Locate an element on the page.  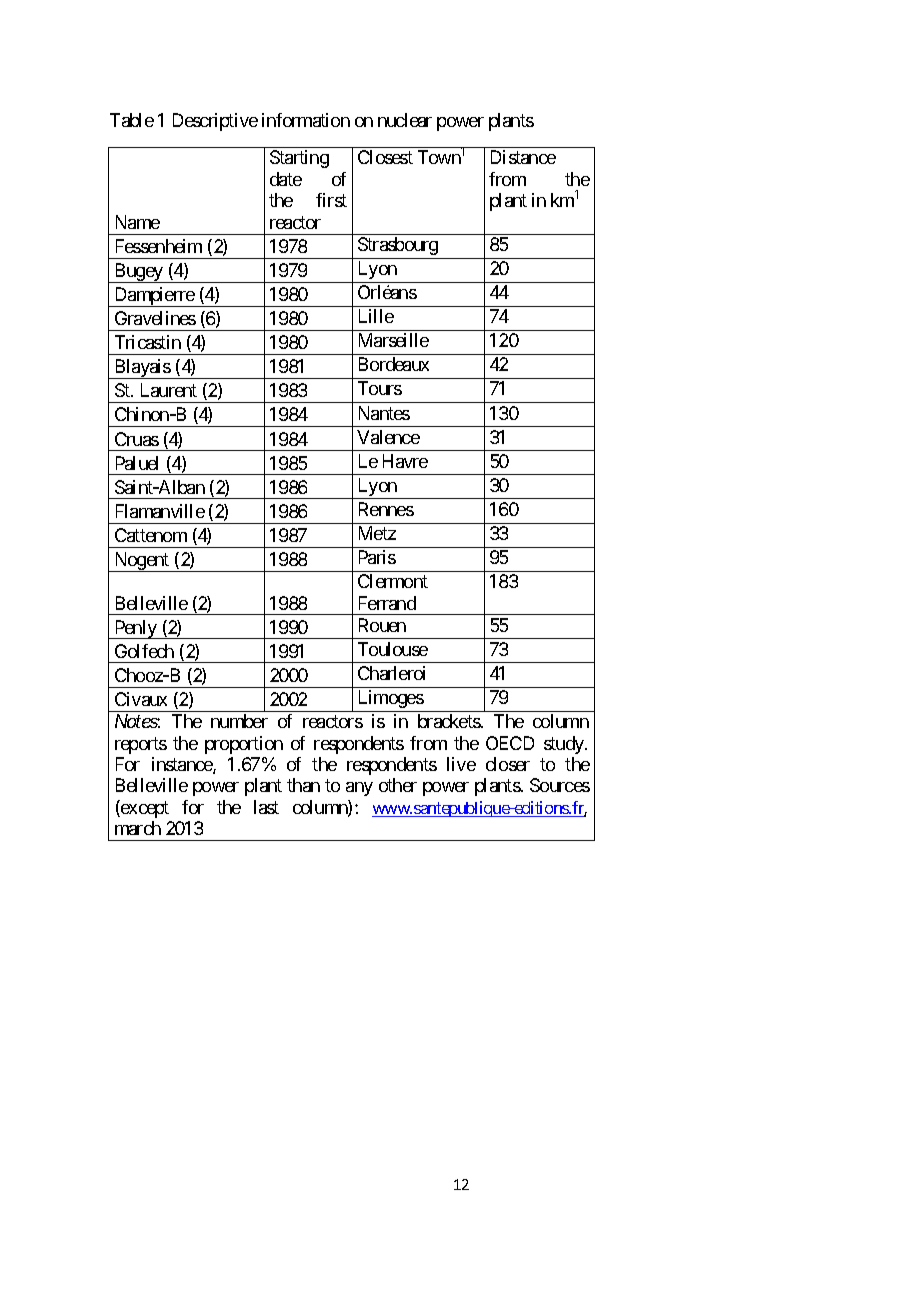
Descriptive is located at coordinates (215, 122).
